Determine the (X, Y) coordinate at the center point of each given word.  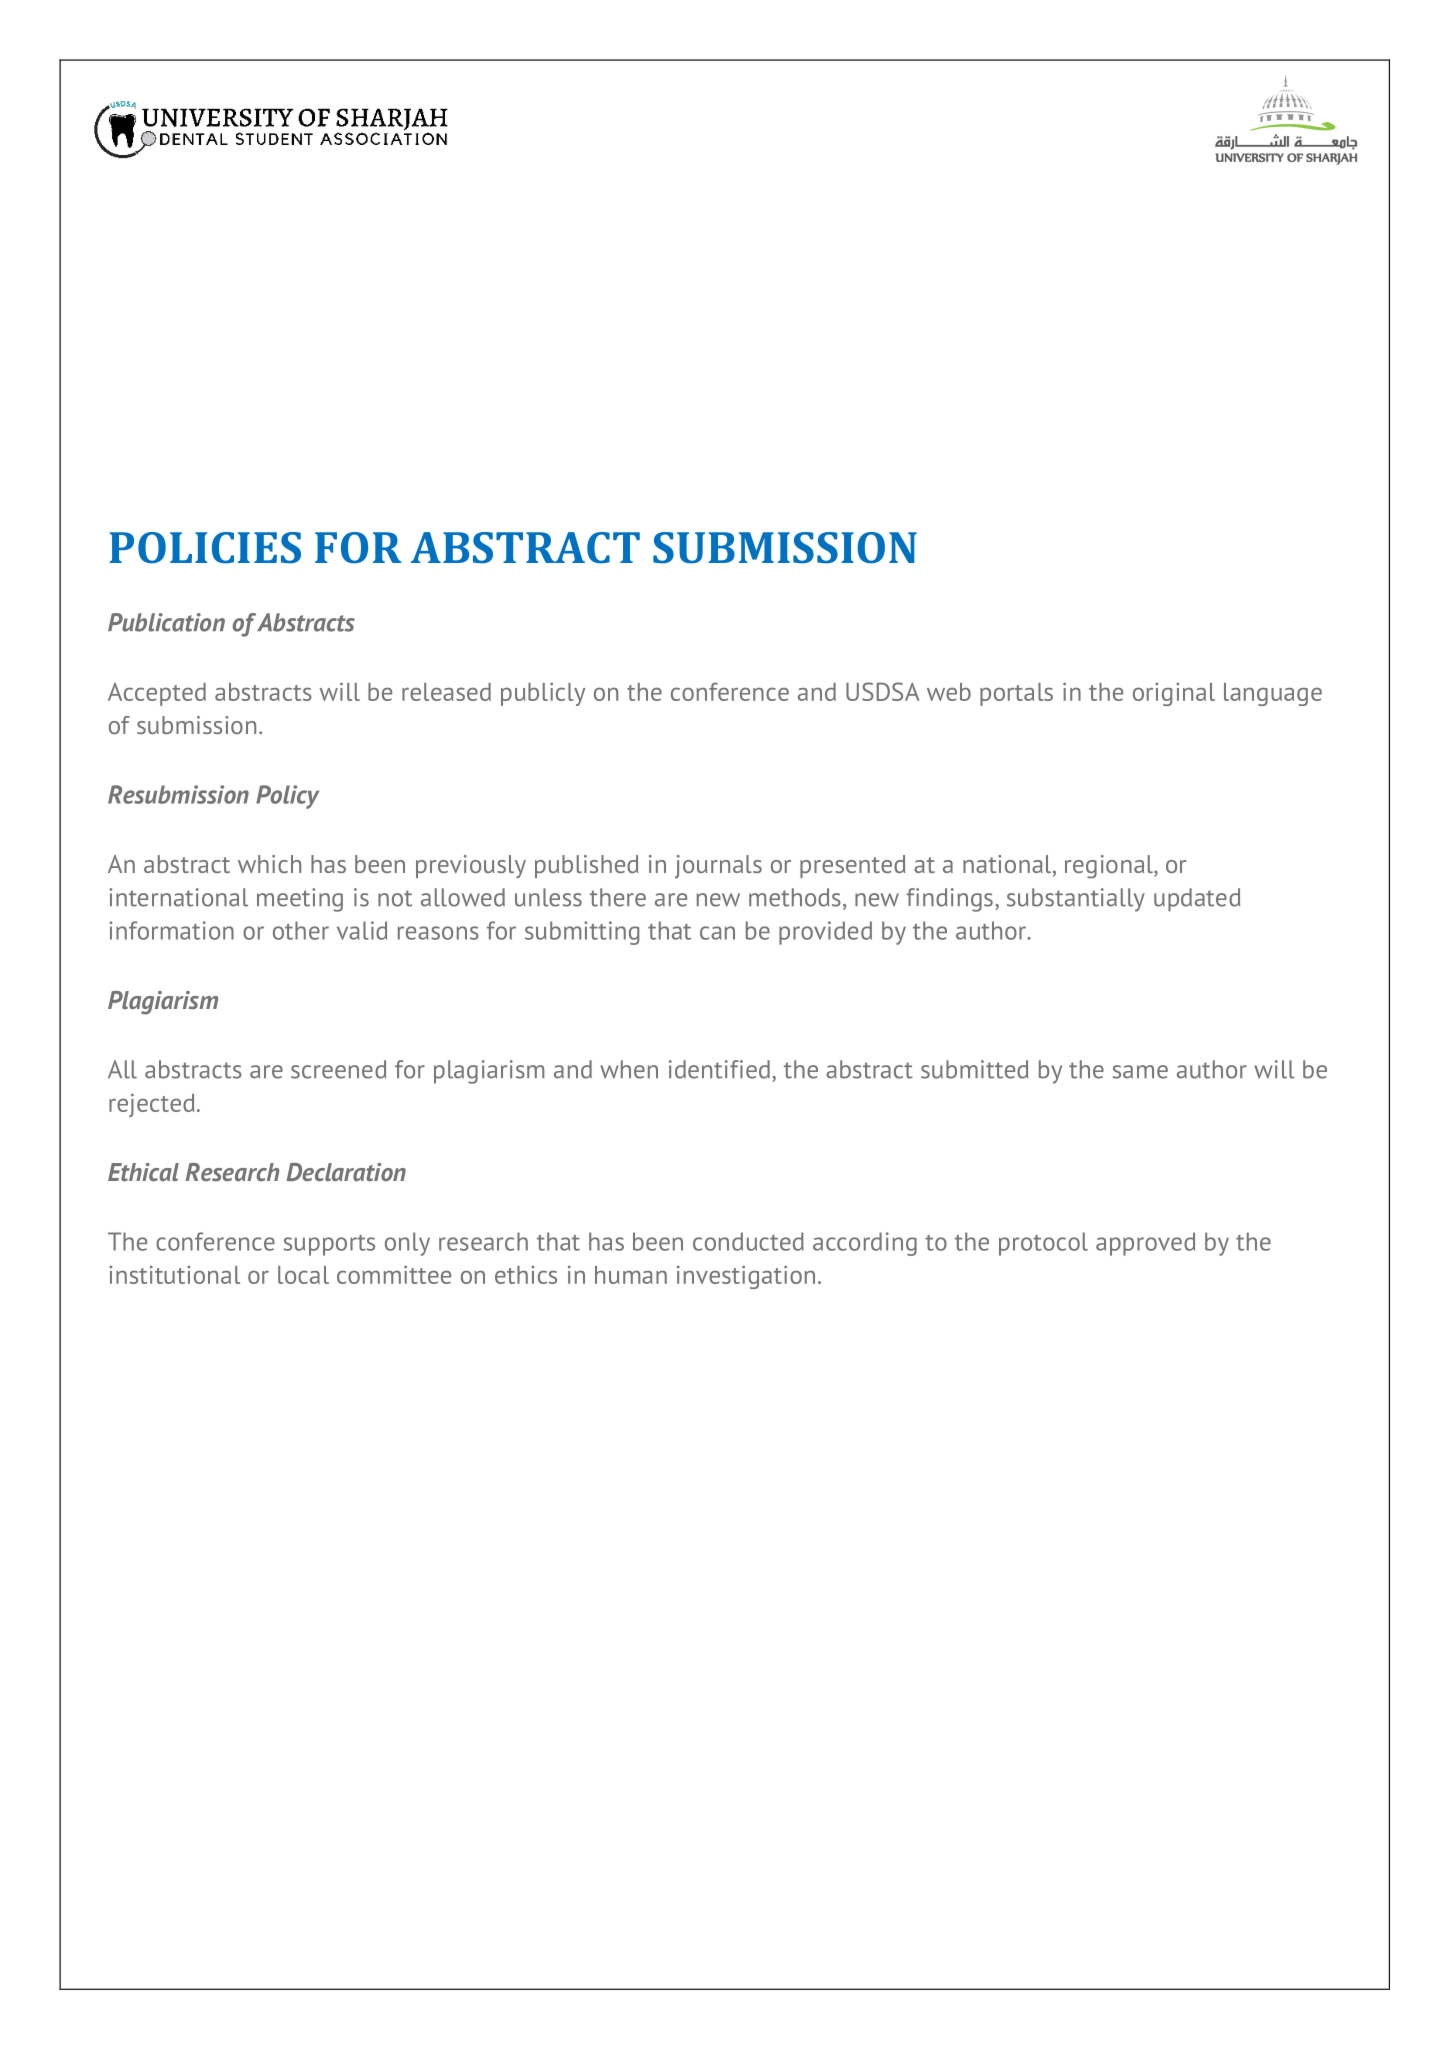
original (1174, 694)
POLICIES (205, 548)
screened (338, 1069)
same (1140, 1072)
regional (1110, 867)
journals (718, 867)
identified (719, 1069)
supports (329, 1245)
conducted (748, 1241)
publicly (543, 694)
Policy (287, 797)
